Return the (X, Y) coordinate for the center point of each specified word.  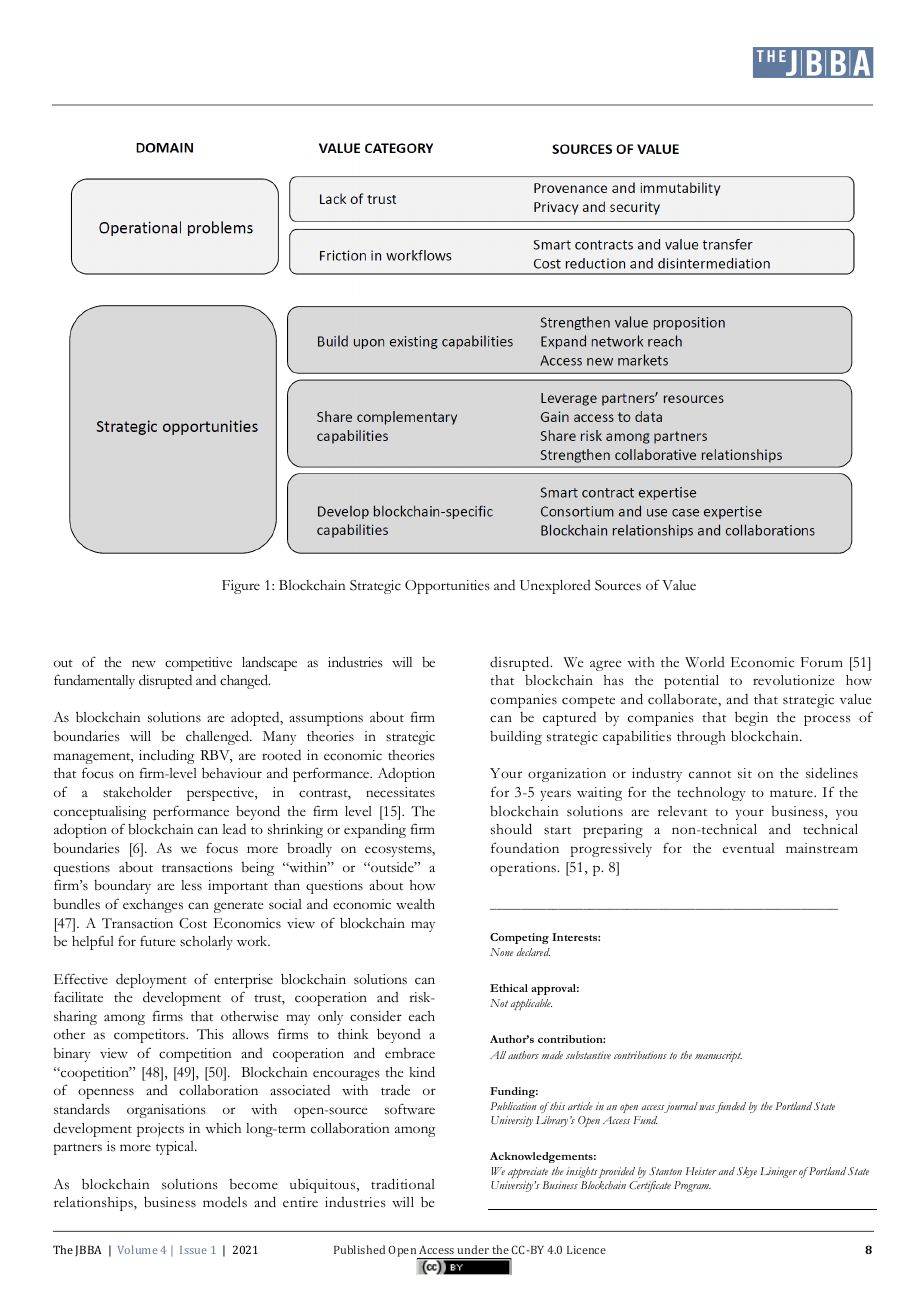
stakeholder (137, 792)
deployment (151, 980)
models (225, 1202)
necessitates (400, 792)
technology (711, 794)
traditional (403, 1184)
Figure (241, 587)
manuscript (718, 1056)
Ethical (509, 988)
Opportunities (447, 587)
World (705, 662)
